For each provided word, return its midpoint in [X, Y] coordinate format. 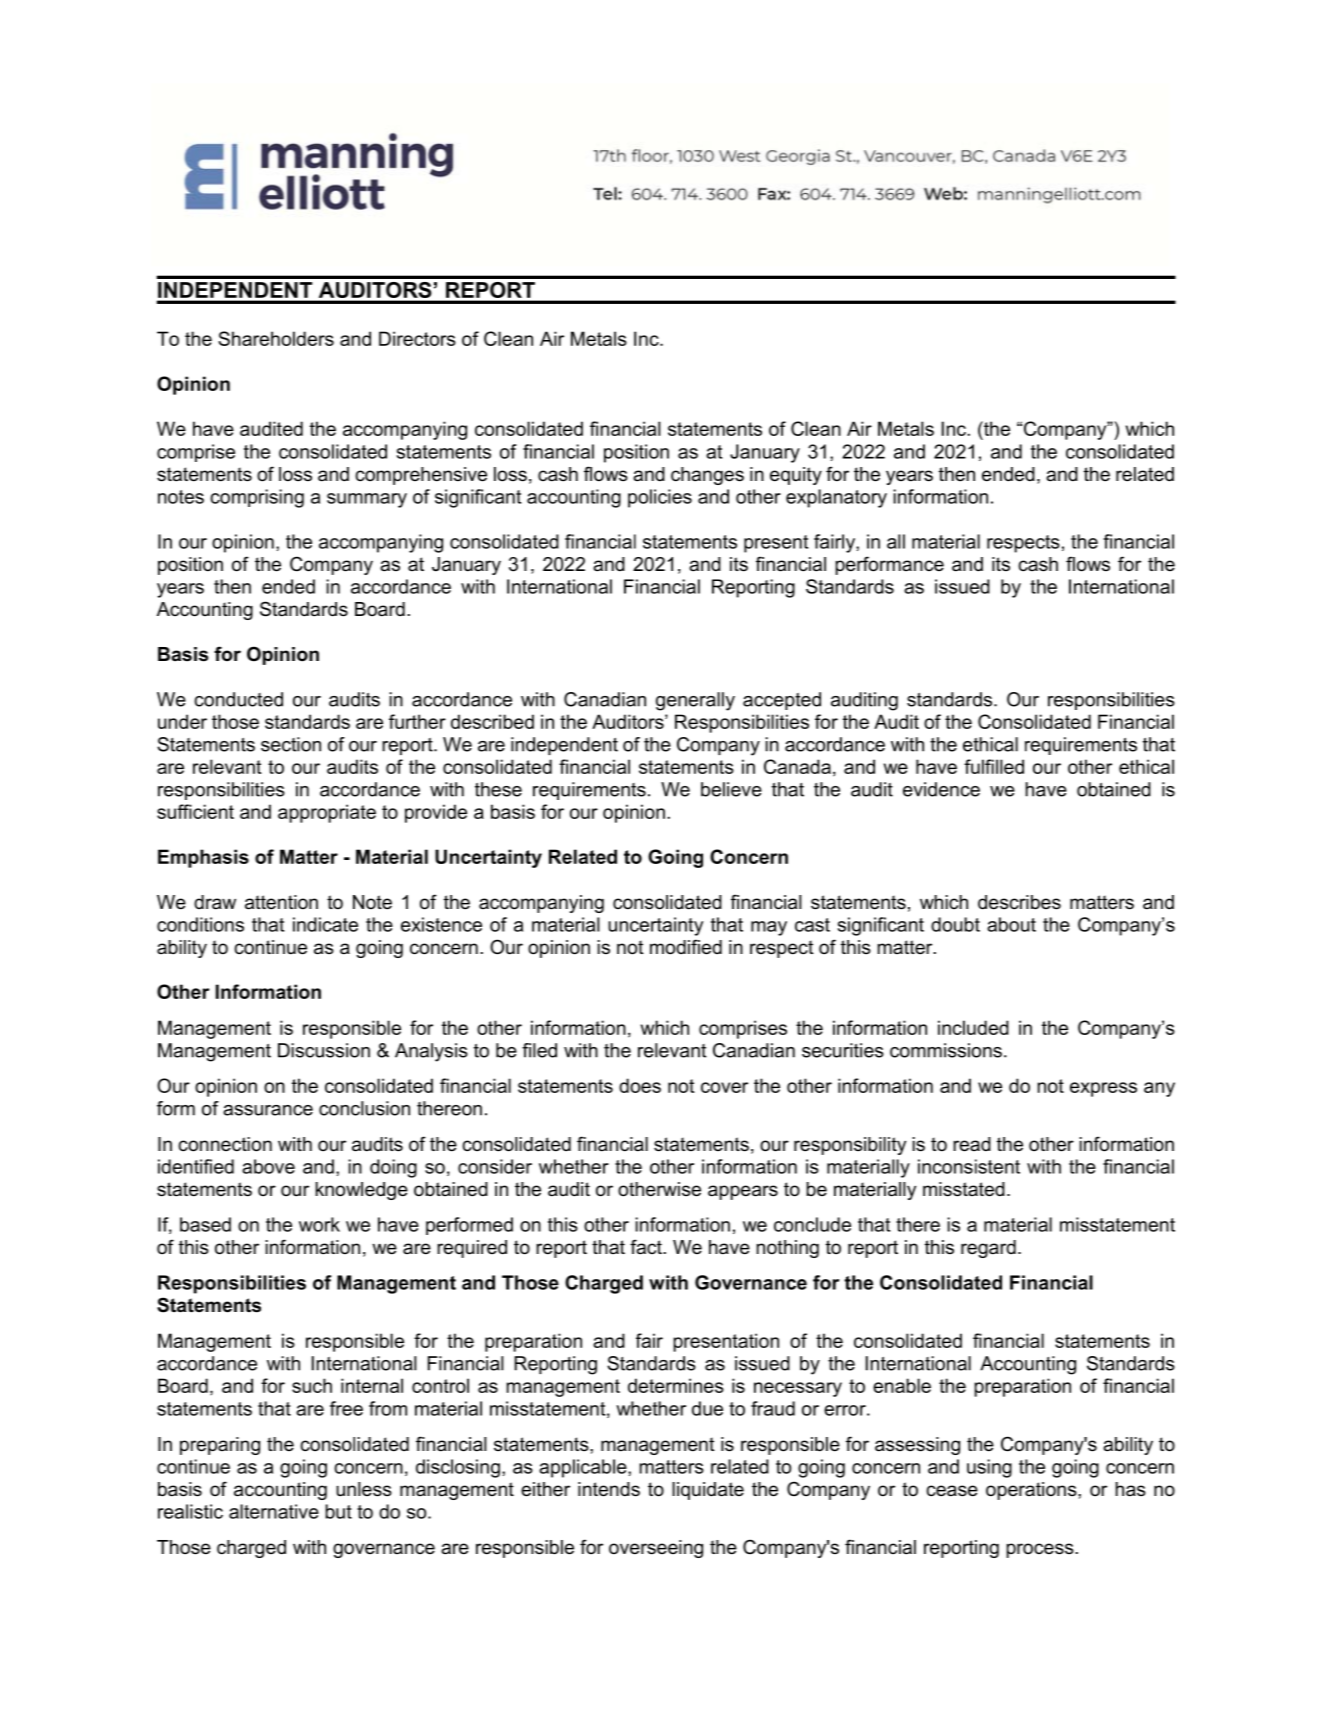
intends [609, 1489]
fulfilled [994, 766]
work [319, 1224]
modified [686, 947]
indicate [325, 924]
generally [695, 701]
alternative [274, 1511]
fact [647, 1247]
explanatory [836, 498]
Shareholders [276, 338]
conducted [238, 699]
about [1011, 924]
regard [988, 1249]
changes [707, 476]
